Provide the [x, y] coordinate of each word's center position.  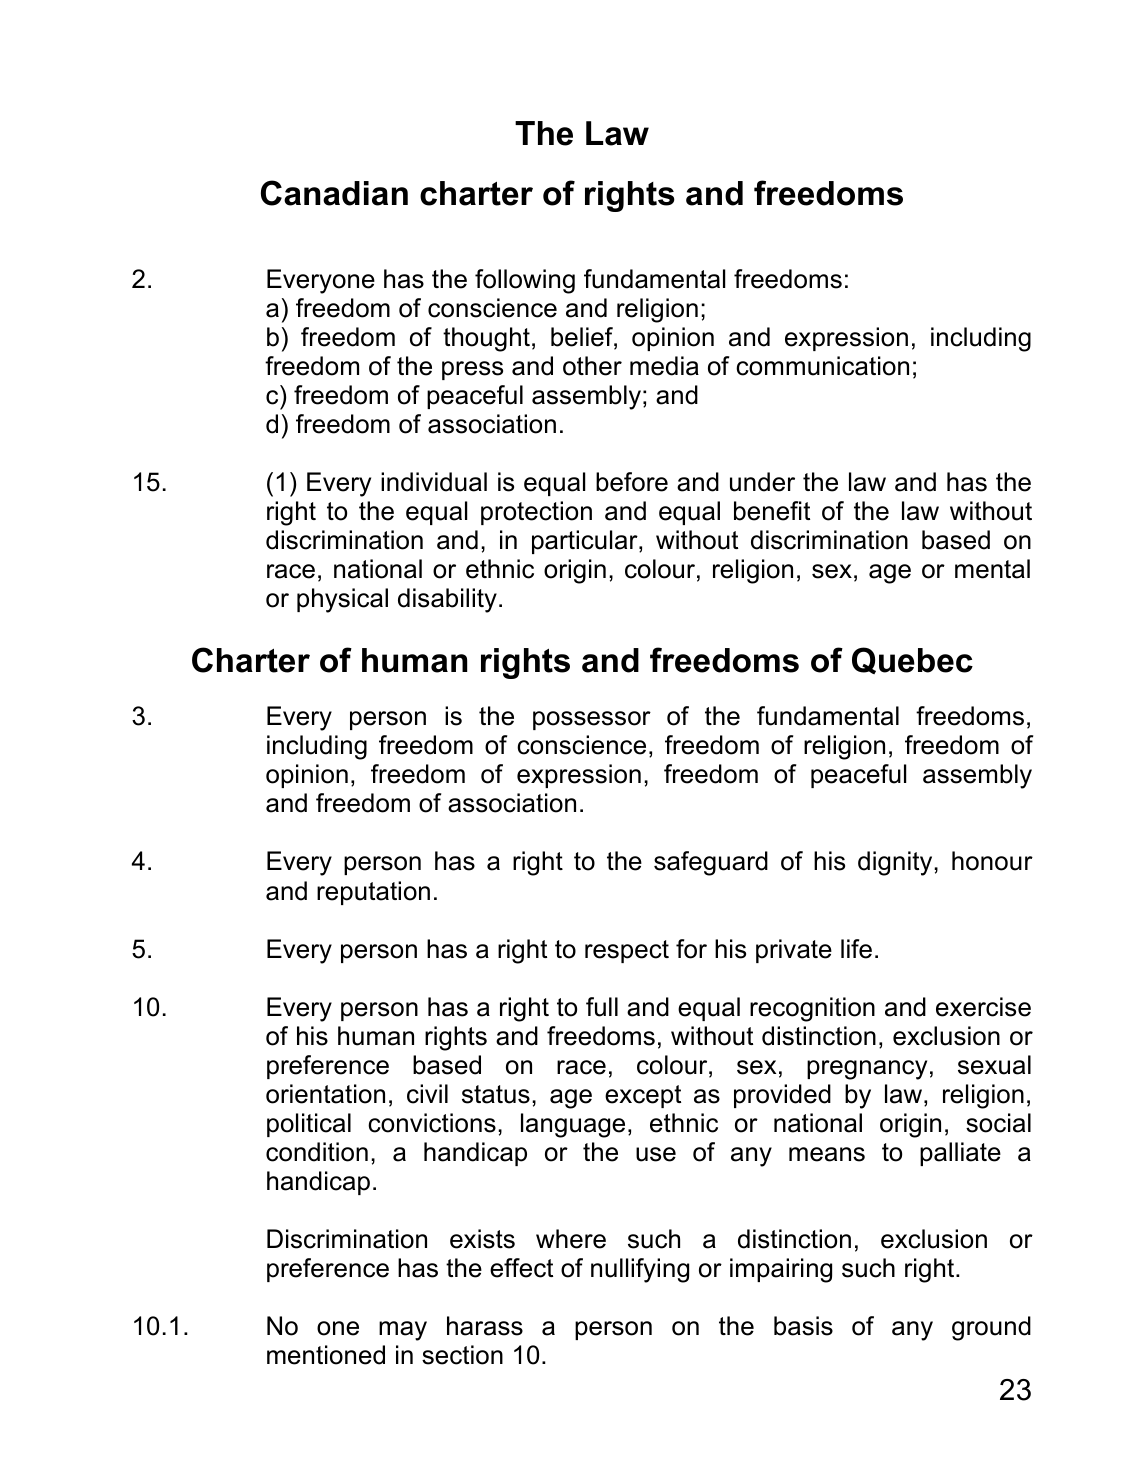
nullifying [640, 1270]
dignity [896, 863]
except [643, 1096]
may [403, 1331]
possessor [592, 720]
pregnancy [867, 1070]
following [525, 281]
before [632, 482]
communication [822, 366]
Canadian [334, 193]
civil [427, 1094]
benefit [772, 511]
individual [434, 482]
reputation [373, 893]
